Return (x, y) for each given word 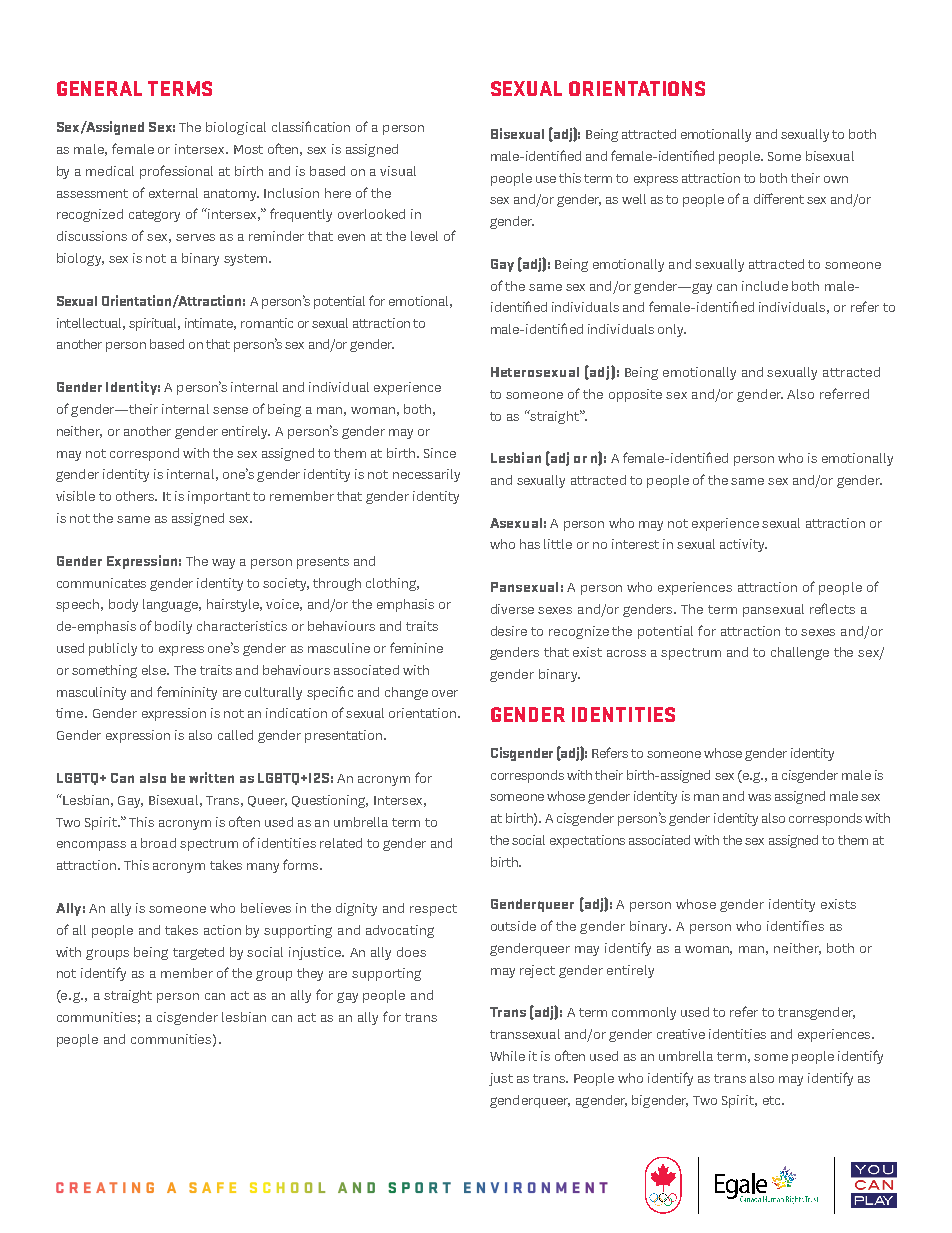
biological (236, 128)
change (406, 693)
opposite (635, 395)
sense (230, 410)
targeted (198, 953)
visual (398, 171)
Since (440, 453)
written (211, 777)
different (779, 198)
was (759, 797)
